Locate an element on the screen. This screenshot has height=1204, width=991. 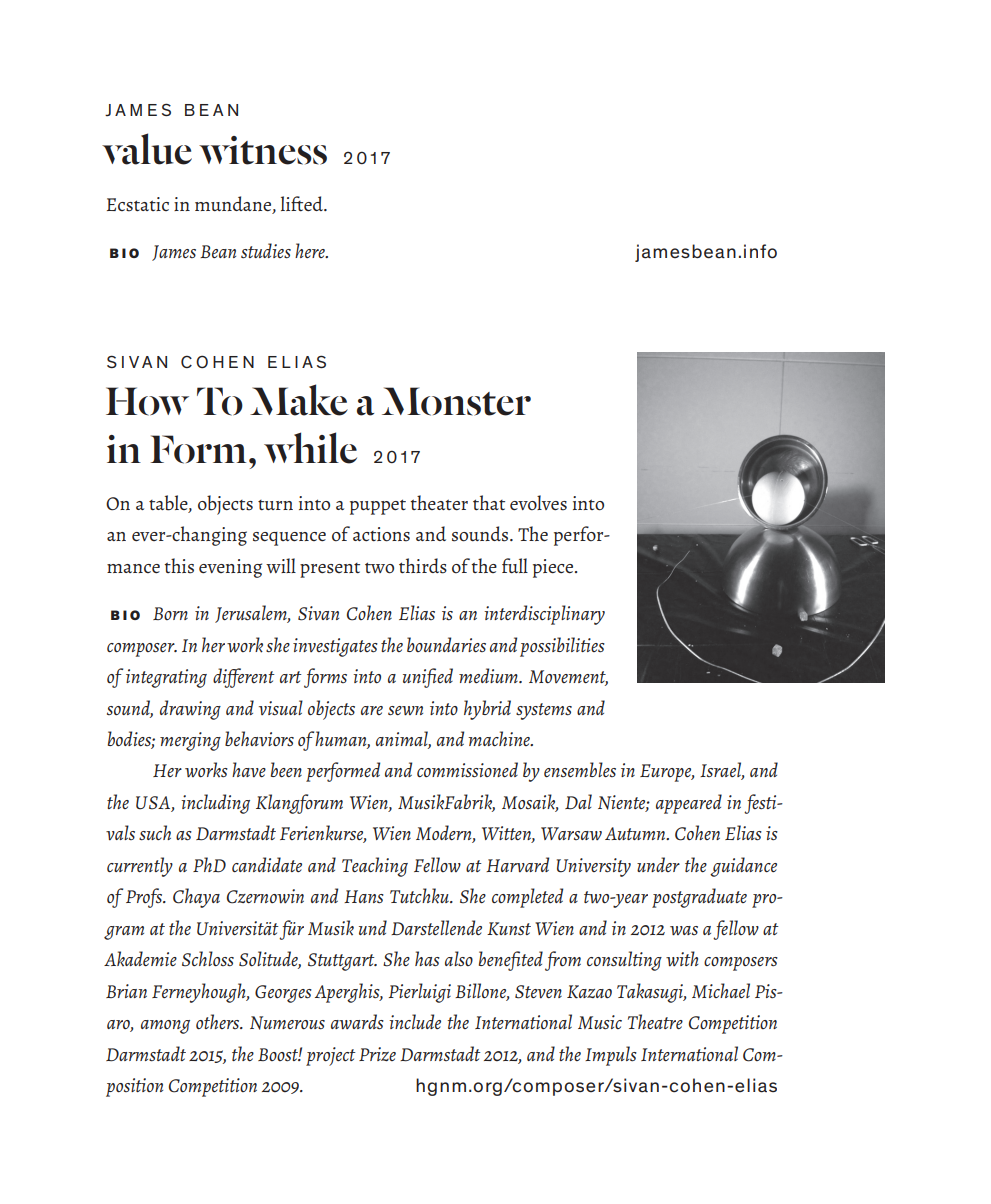
value is located at coordinates (147, 149).
